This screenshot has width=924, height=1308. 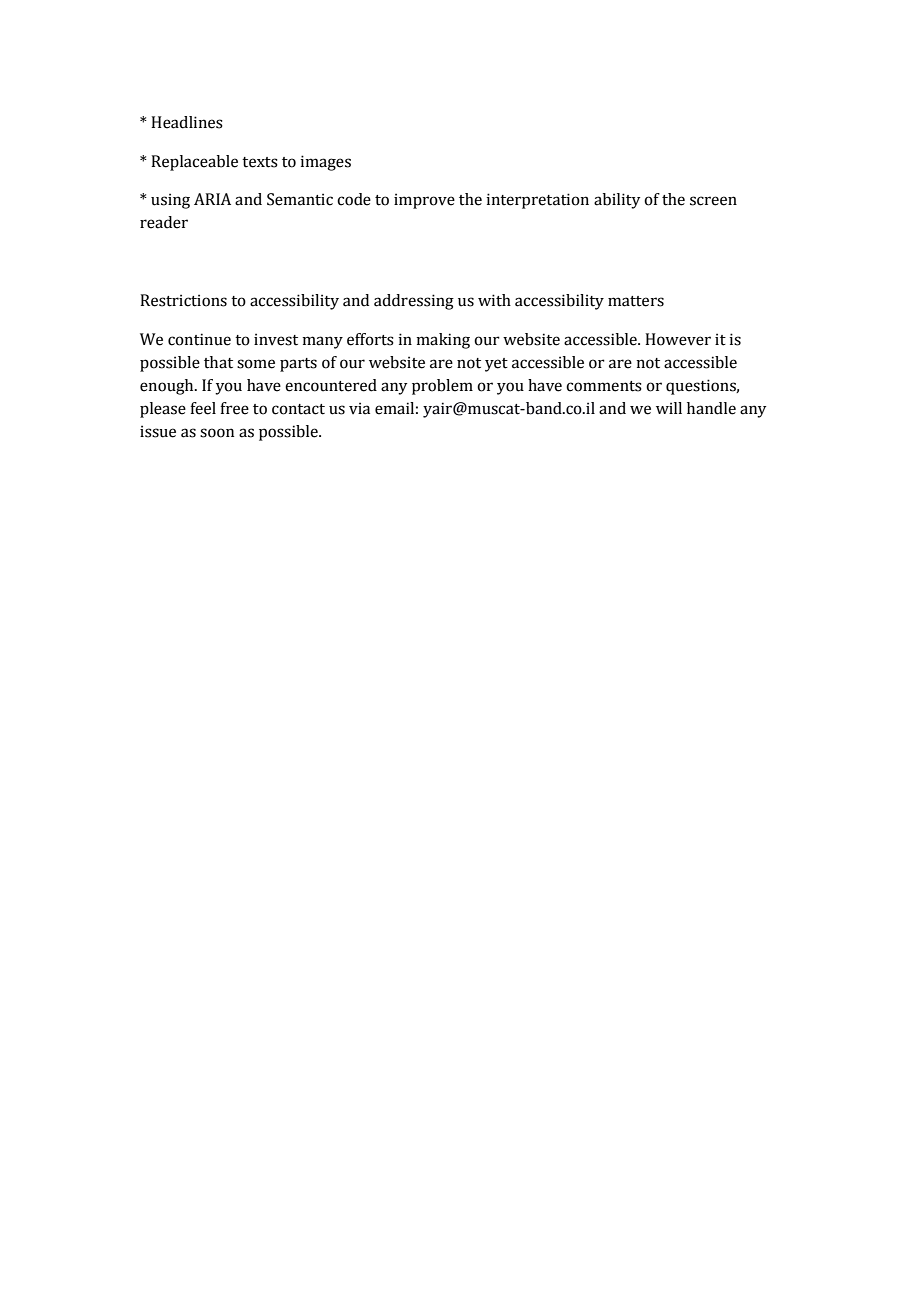 What do you see at coordinates (678, 339) in the screenshot?
I see `However` at bounding box center [678, 339].
